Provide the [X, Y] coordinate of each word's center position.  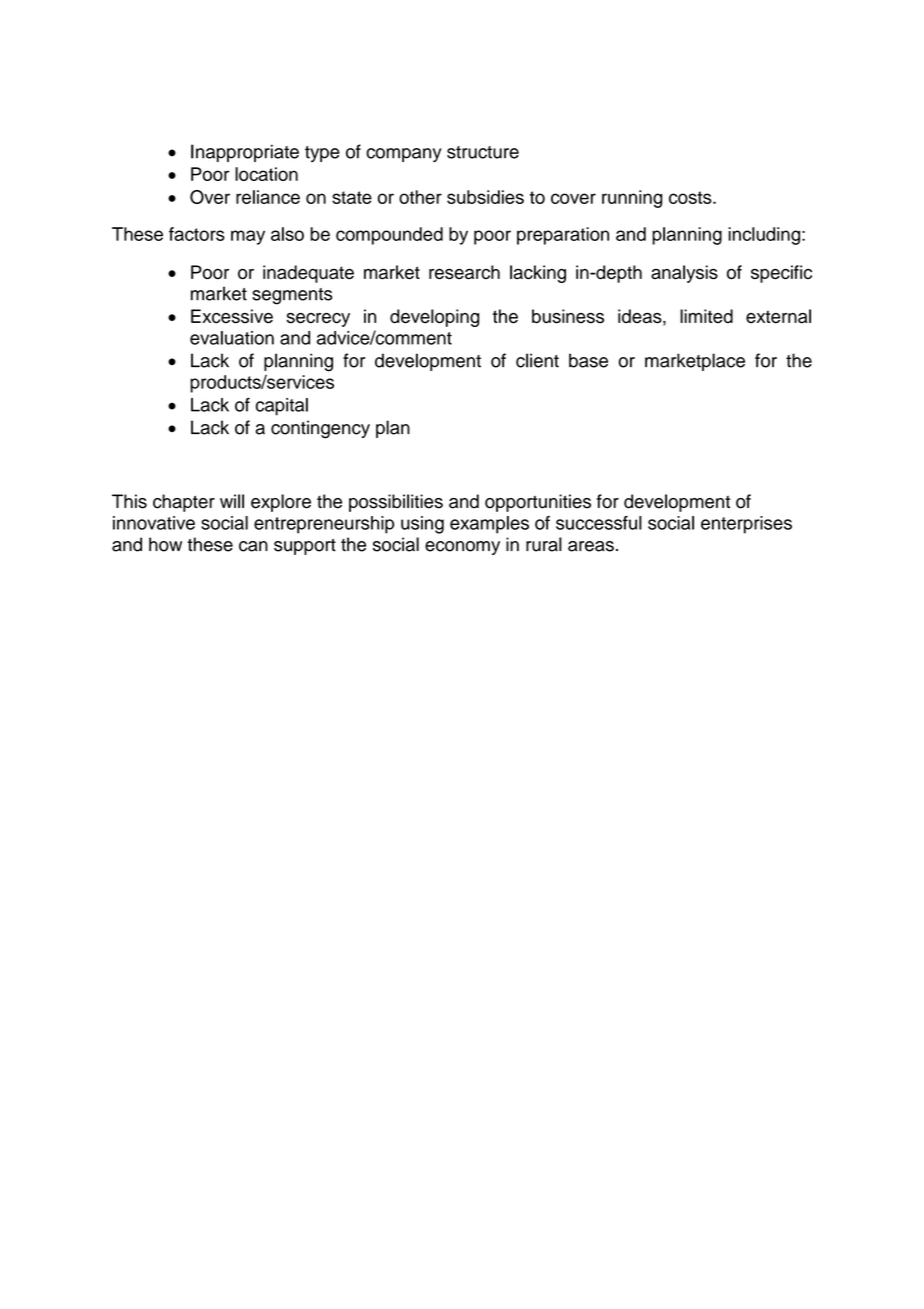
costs [691, 197]
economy [462, 548]
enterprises [746, 525]
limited [706, 316]
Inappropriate [245, 153]
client [537, 360]
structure [483, 152]
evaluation [232, 338]
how [165, 544]
